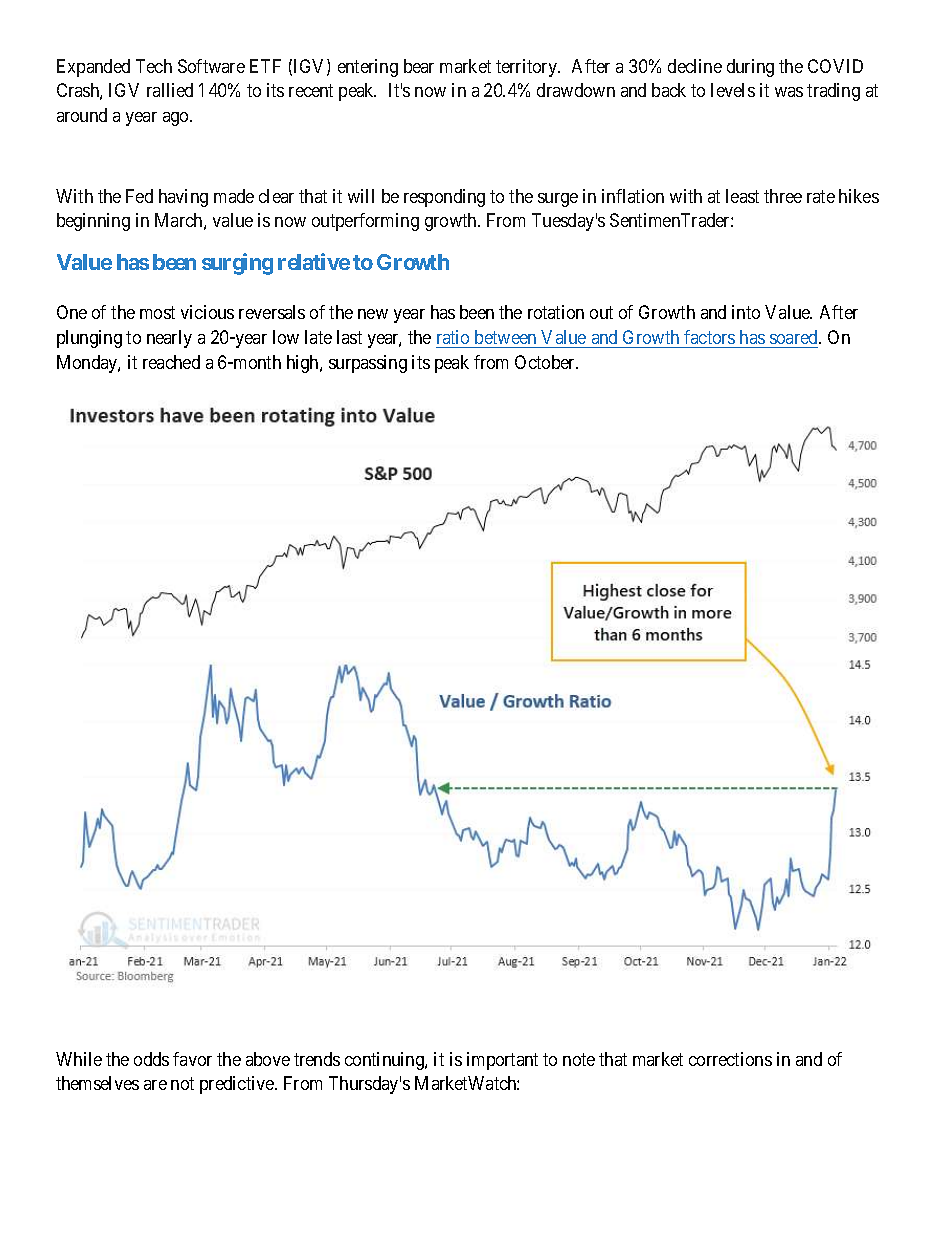 The width and height of the image is (952, 1233). What do you see at coordinates (171, 362) in the image?
I see `reached` at bounding box center [171, 362].
